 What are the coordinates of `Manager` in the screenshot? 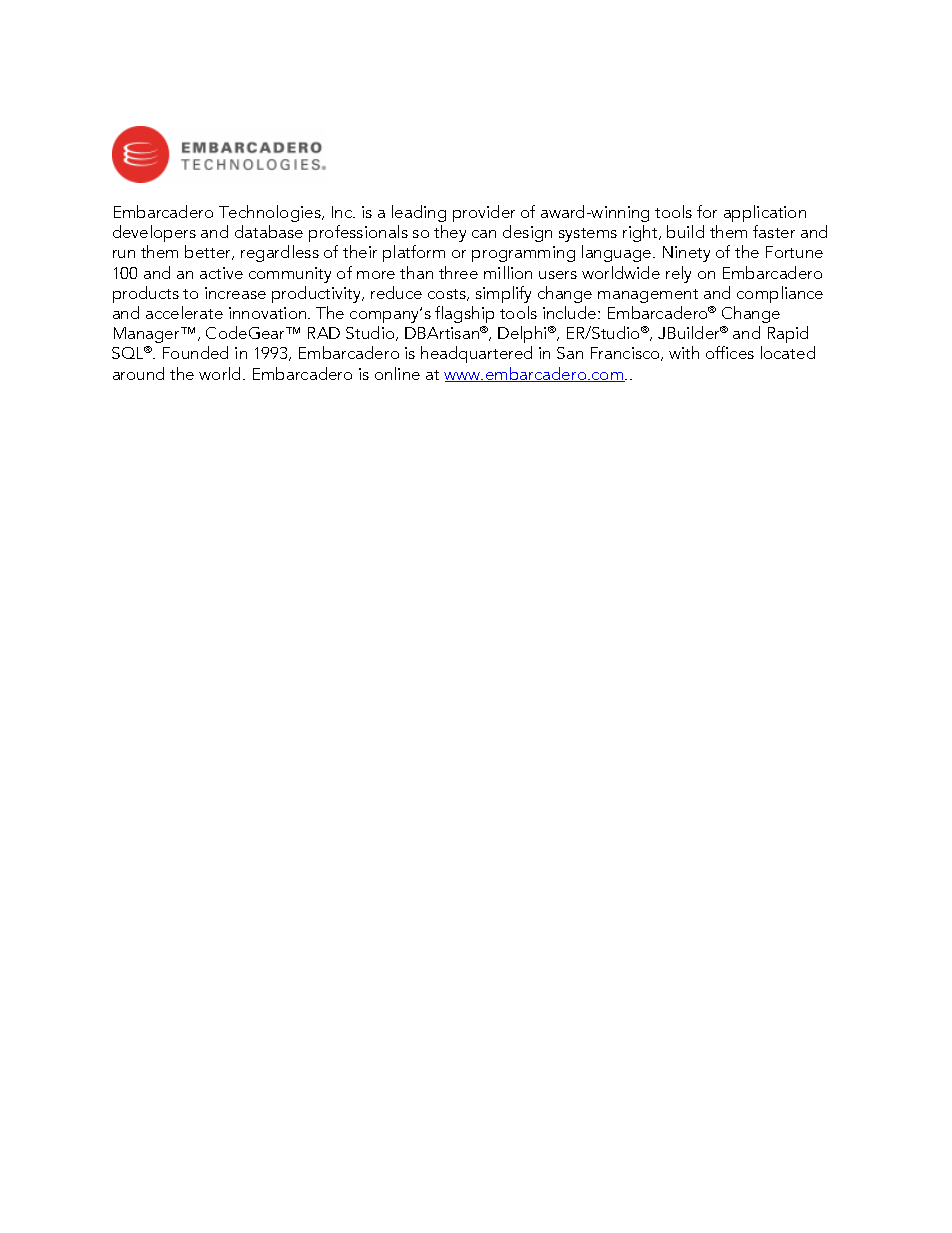 It's located at (148, 335).
